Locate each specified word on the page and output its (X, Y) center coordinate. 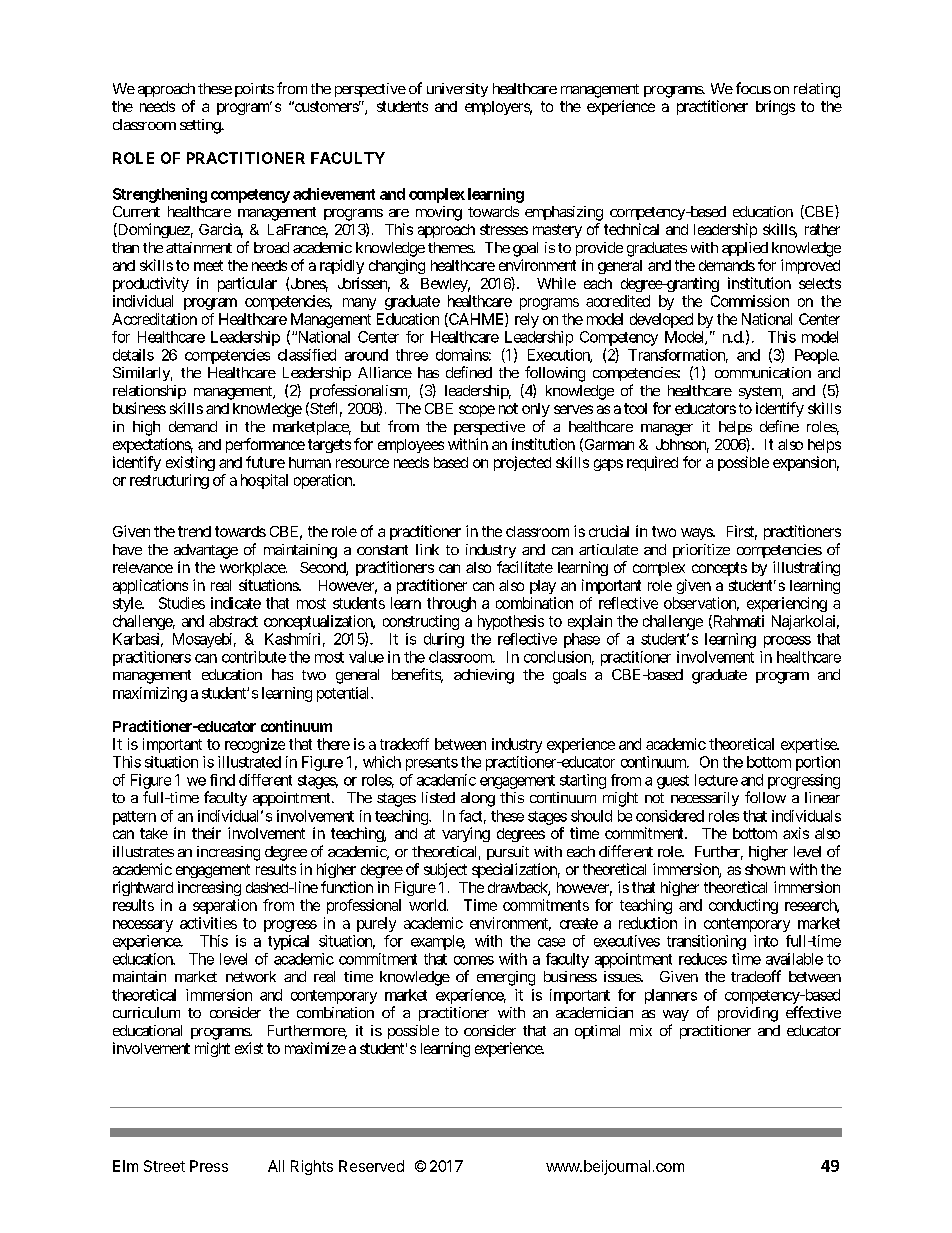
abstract (233, 621)
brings (775, 107)
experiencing (787, 604)
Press (209, 1166)
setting (201, 126)
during (444, 640)
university (457, 90)
